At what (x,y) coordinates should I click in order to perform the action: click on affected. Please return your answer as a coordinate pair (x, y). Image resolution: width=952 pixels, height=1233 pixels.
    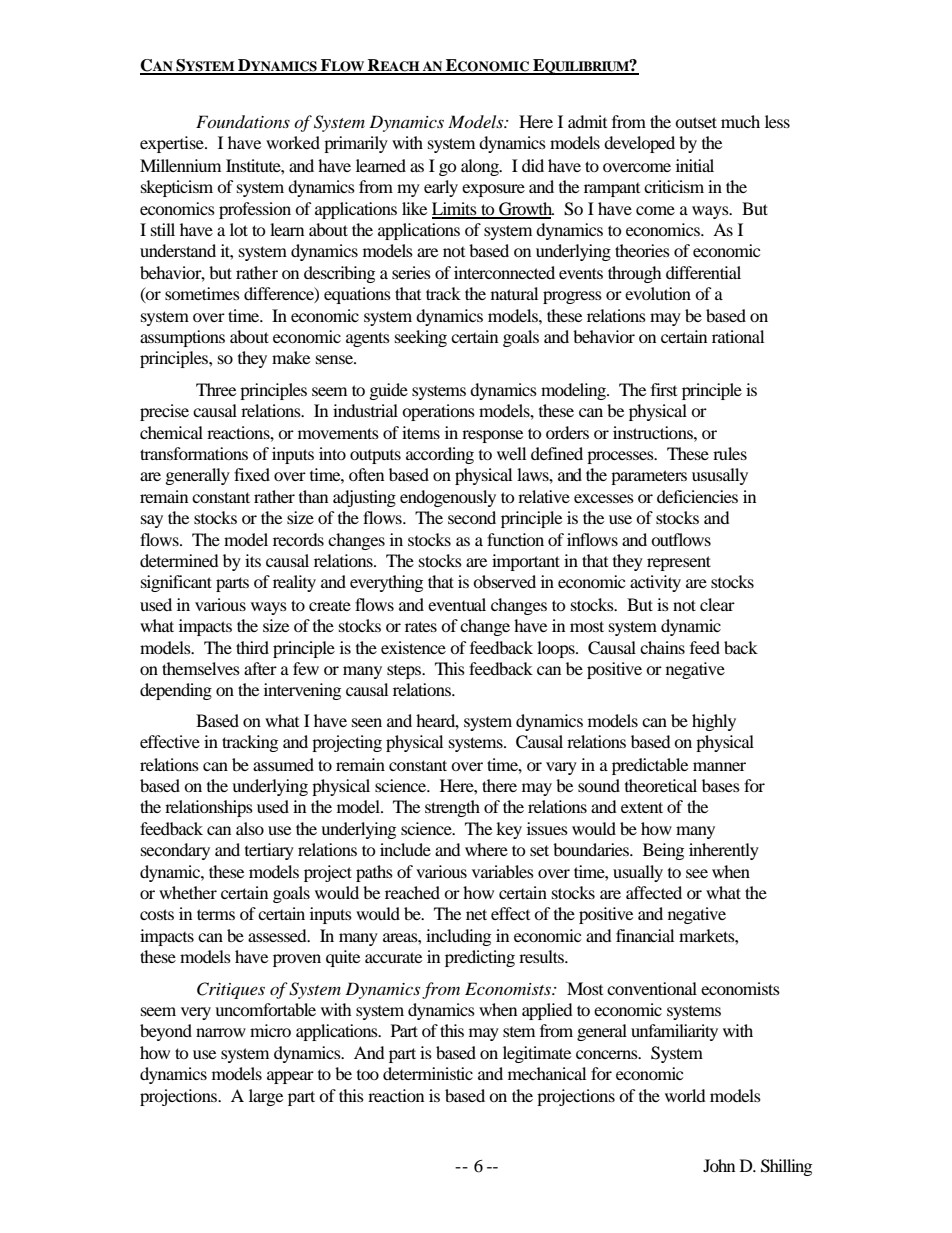
    Looking at the image, I should click on (654, 892).
